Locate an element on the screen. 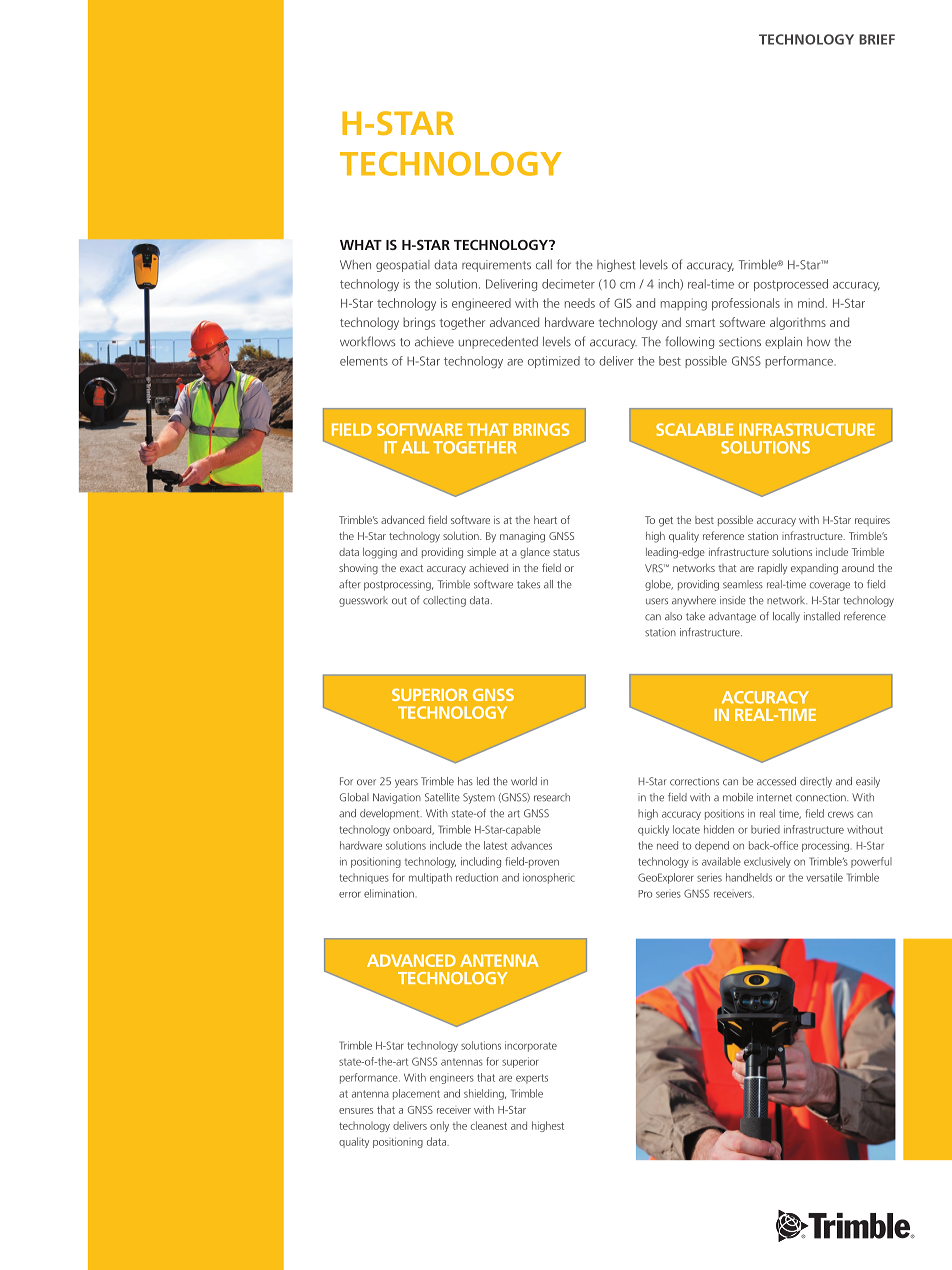 The height and width of the screenshot is (1270, 952). mind is located at coordinates (811, 303).
